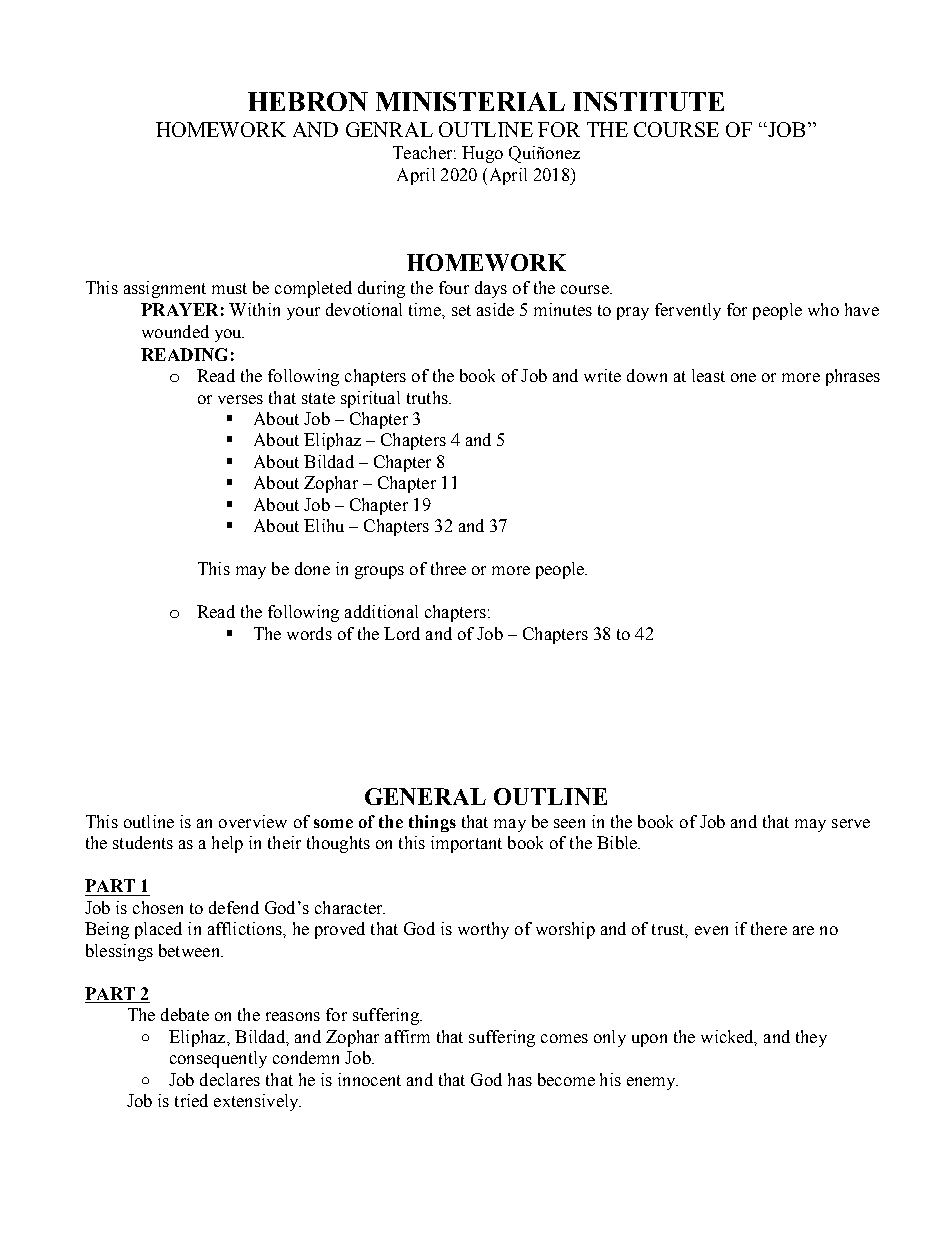 This screenshot has height=1233, width=952. Describe the element at coordinates (175, 331) in the screenshot. I see `wounded` at that location.
